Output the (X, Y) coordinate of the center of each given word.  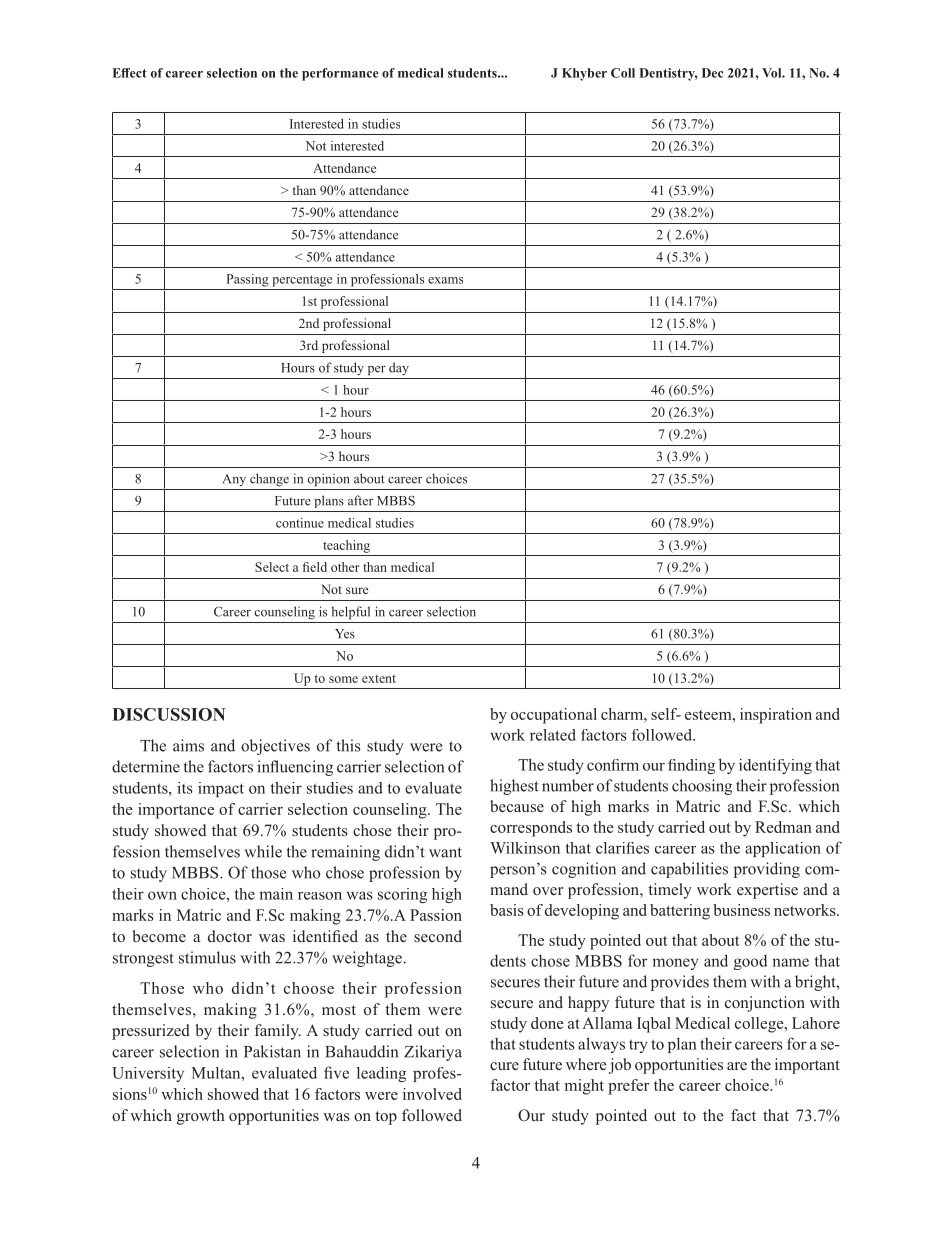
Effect (130, 73)
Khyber (584, 74)
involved (432, 1094)
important (807, 1066)
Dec (712, 73)
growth (201, 1117)
